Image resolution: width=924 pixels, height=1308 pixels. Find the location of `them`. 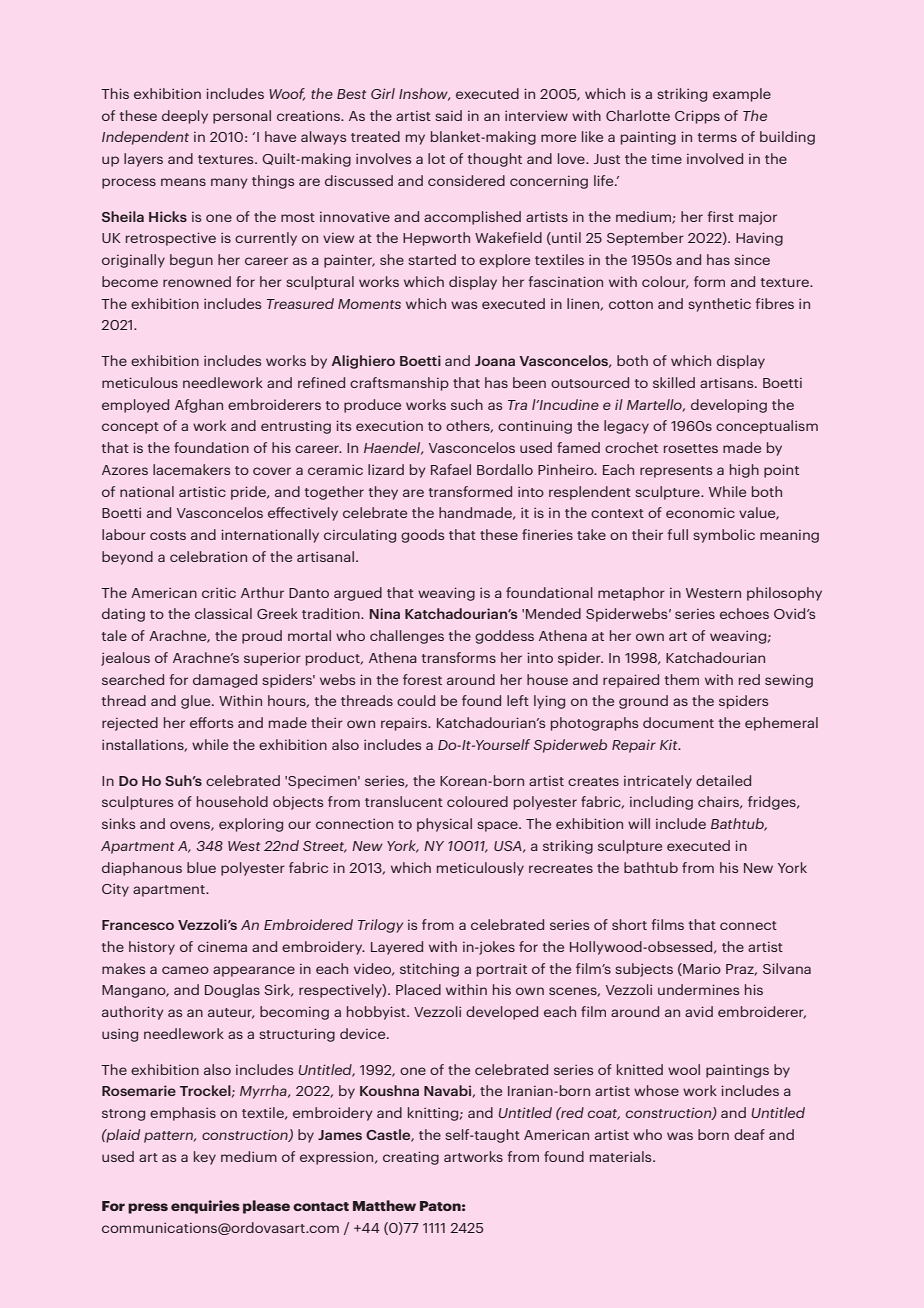

them is located at coordinates (682, 679).
